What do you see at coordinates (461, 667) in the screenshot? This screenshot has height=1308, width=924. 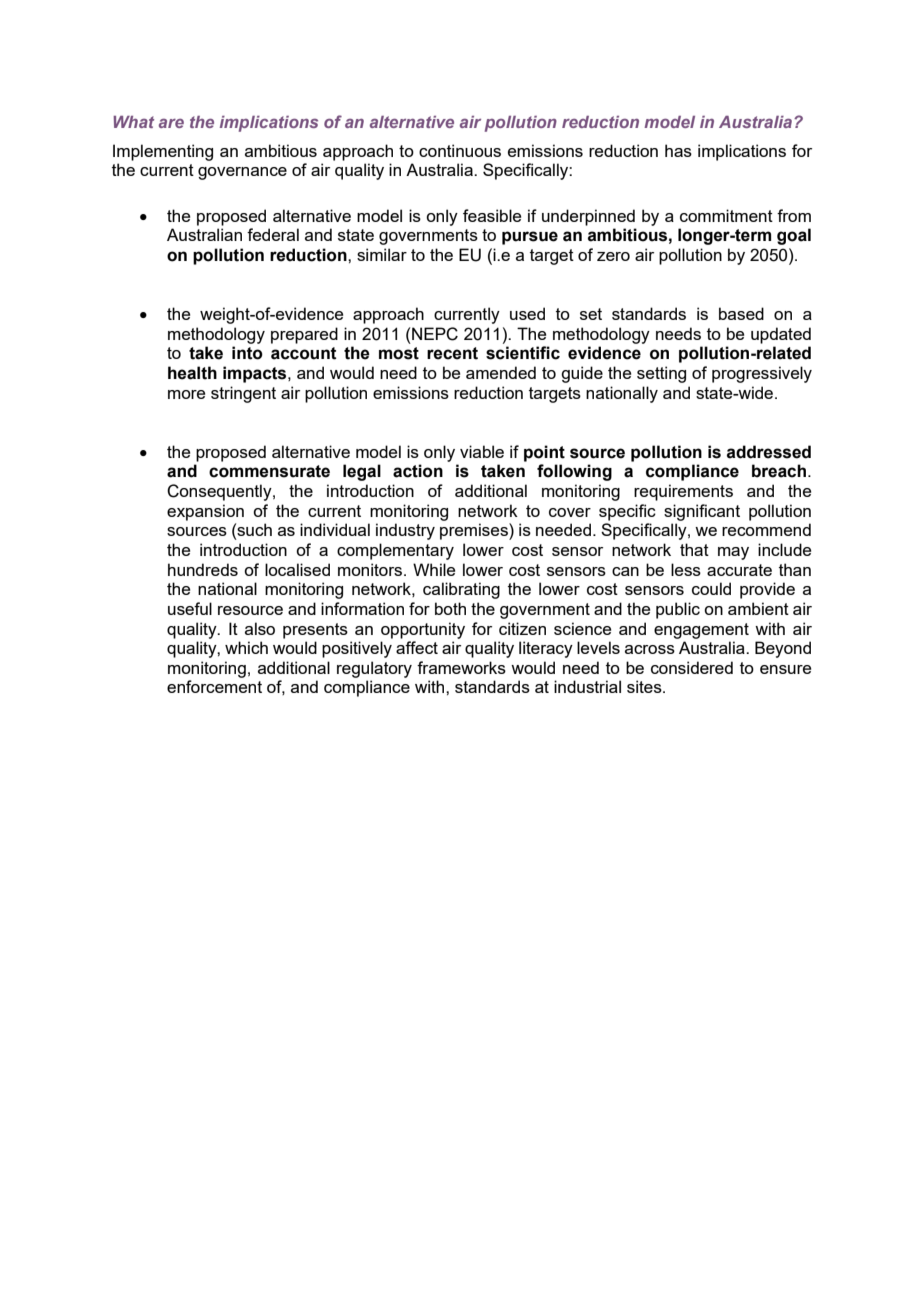 I see `frameworks` at bounding box center [461, 667].
